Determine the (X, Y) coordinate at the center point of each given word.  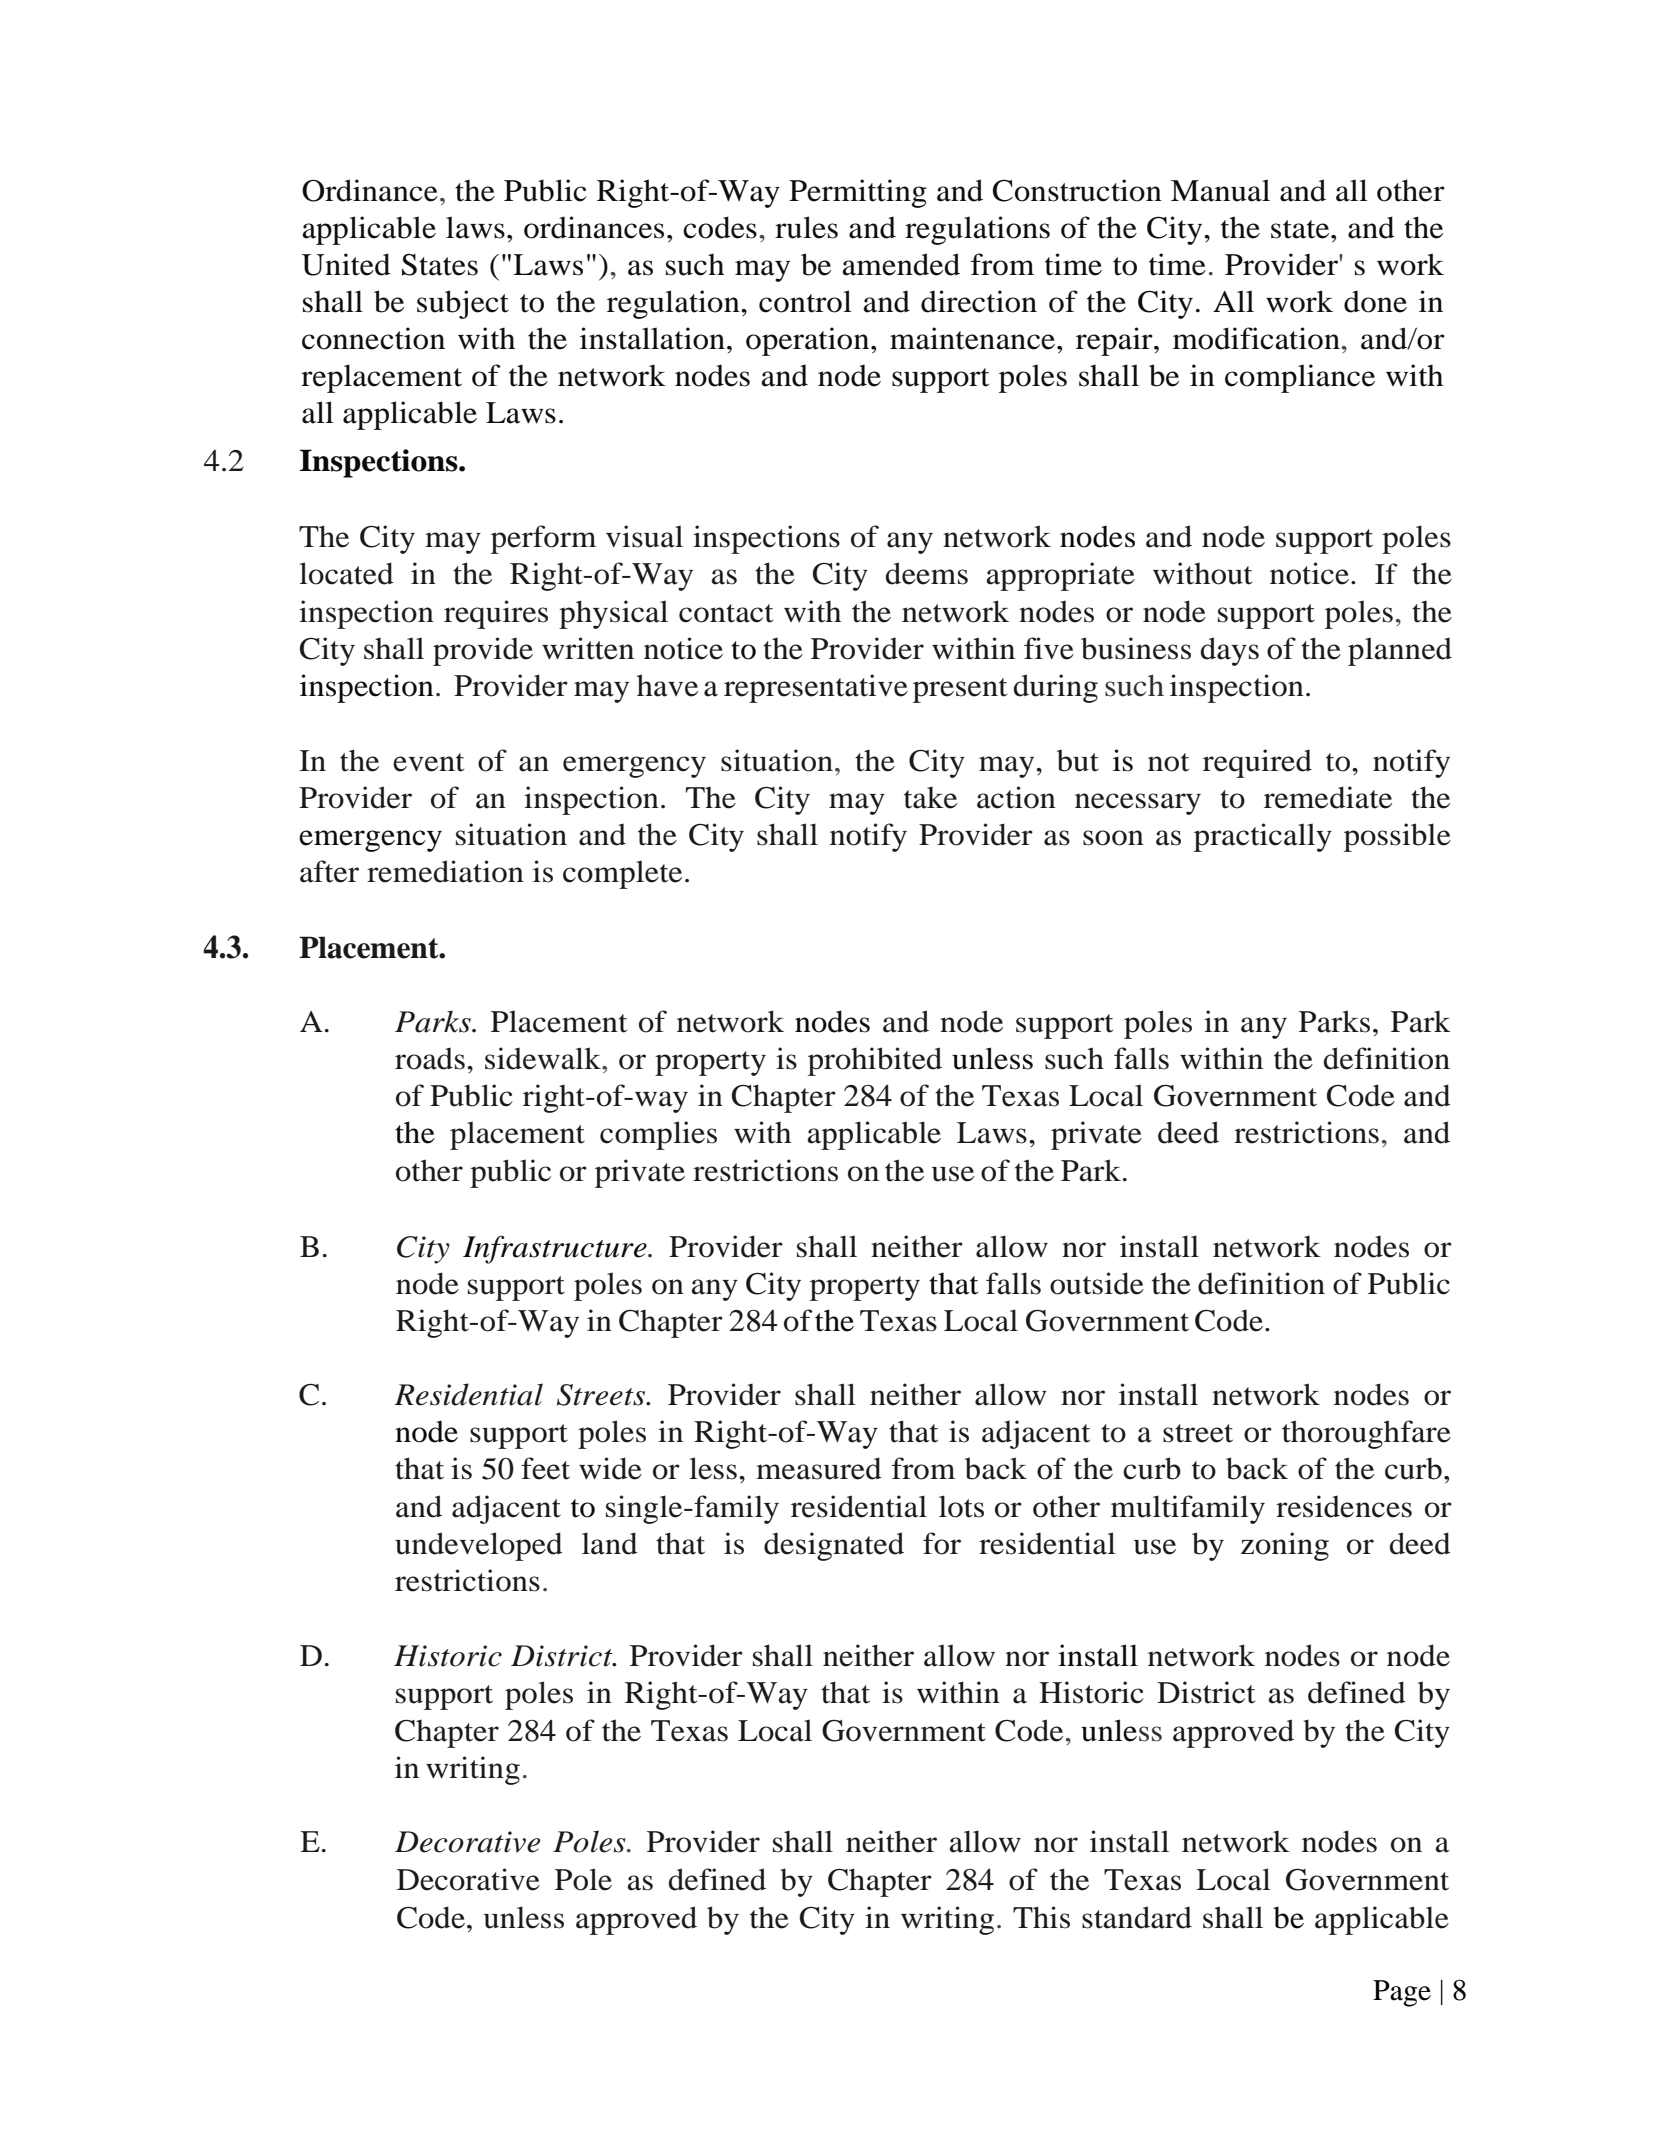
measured (819, 1468)
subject (463, 304)
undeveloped (479, 1546)
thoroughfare (1366, 1434)
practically (1263, 837)
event (428, 762)
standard (1137, 1917)
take (930, 797)
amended (901, 264)
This (1041, 1917)
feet (545, 1468)
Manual (1220, 190)
